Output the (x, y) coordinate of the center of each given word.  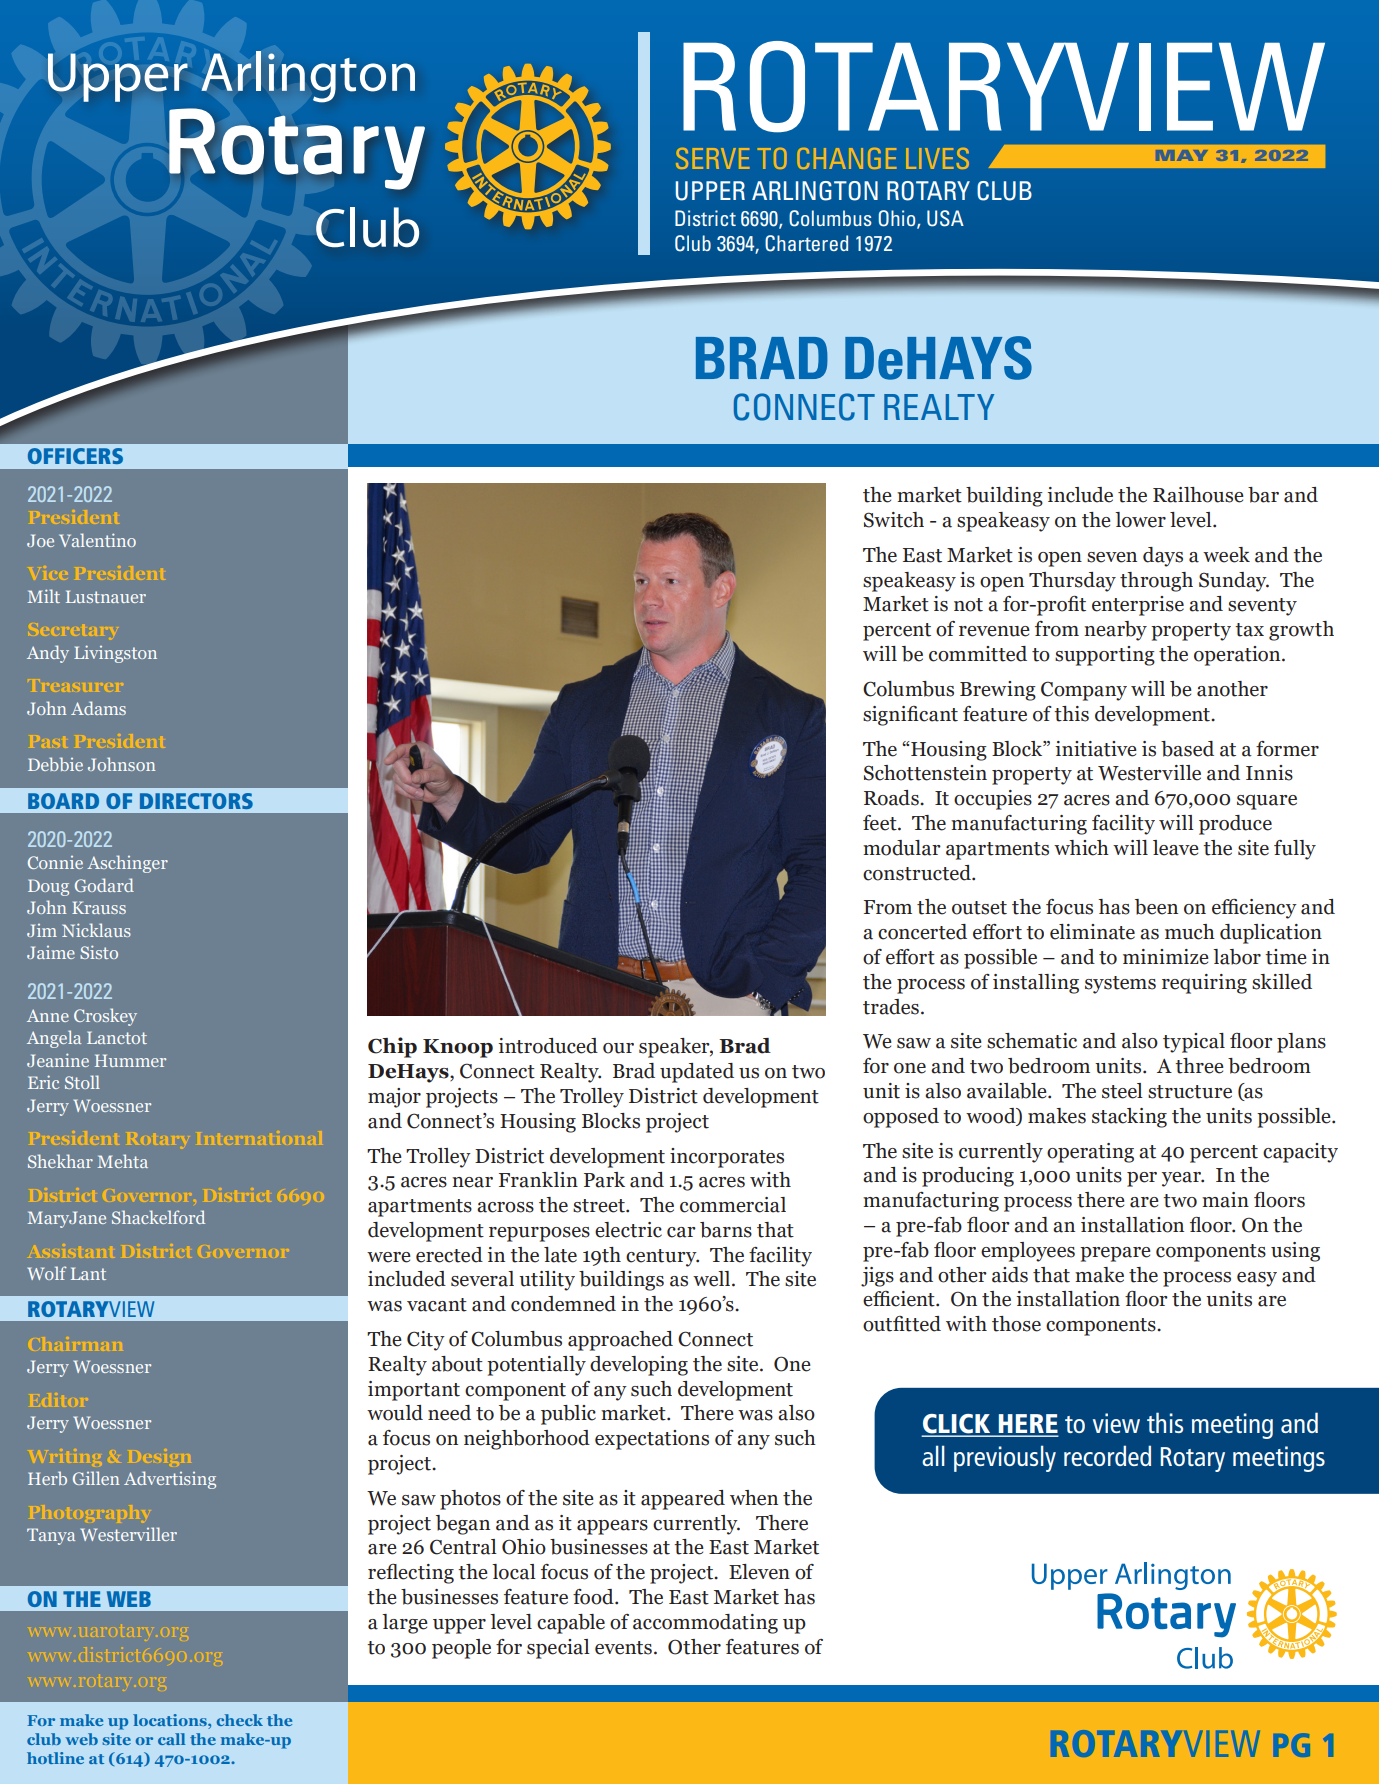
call (171, 1739)
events (623, 1648)
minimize (1166, 957)
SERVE (713, 158)
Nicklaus (96, 930)
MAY (1182, 155)
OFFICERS (75, 456)
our (618, 1048)
